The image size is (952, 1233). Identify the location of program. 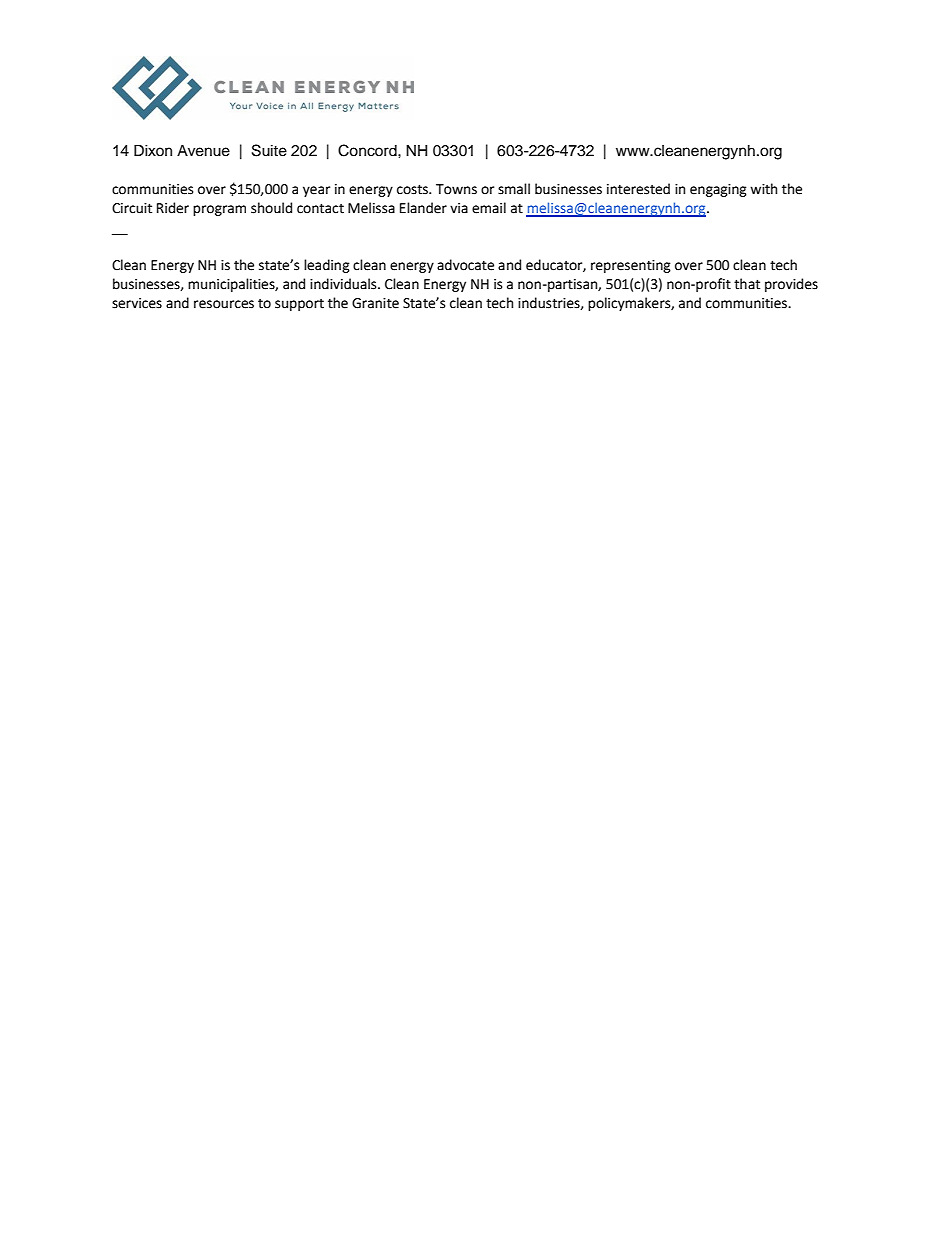
(219, 210).
